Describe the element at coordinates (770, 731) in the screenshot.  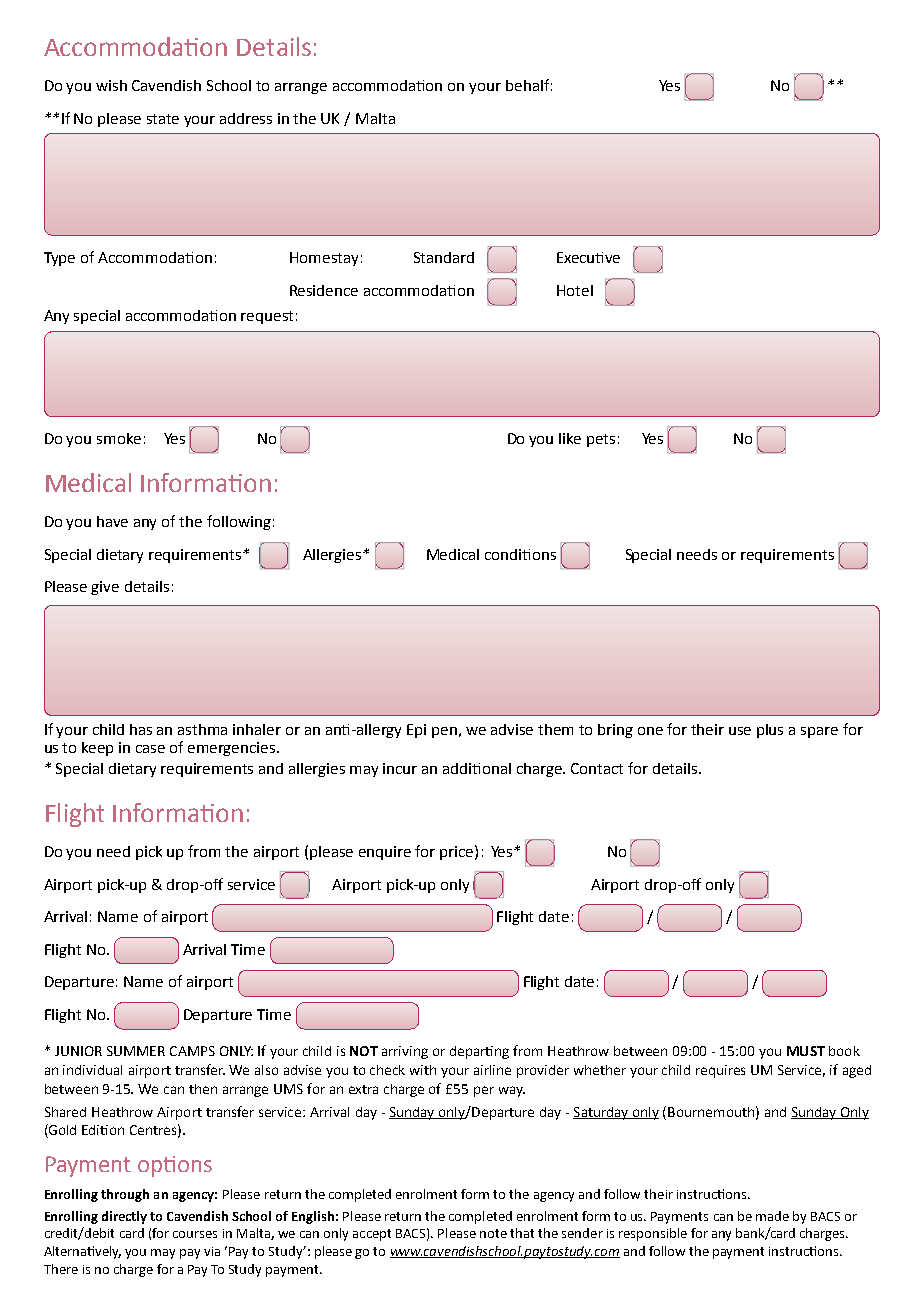
I see `plus` at that location.
